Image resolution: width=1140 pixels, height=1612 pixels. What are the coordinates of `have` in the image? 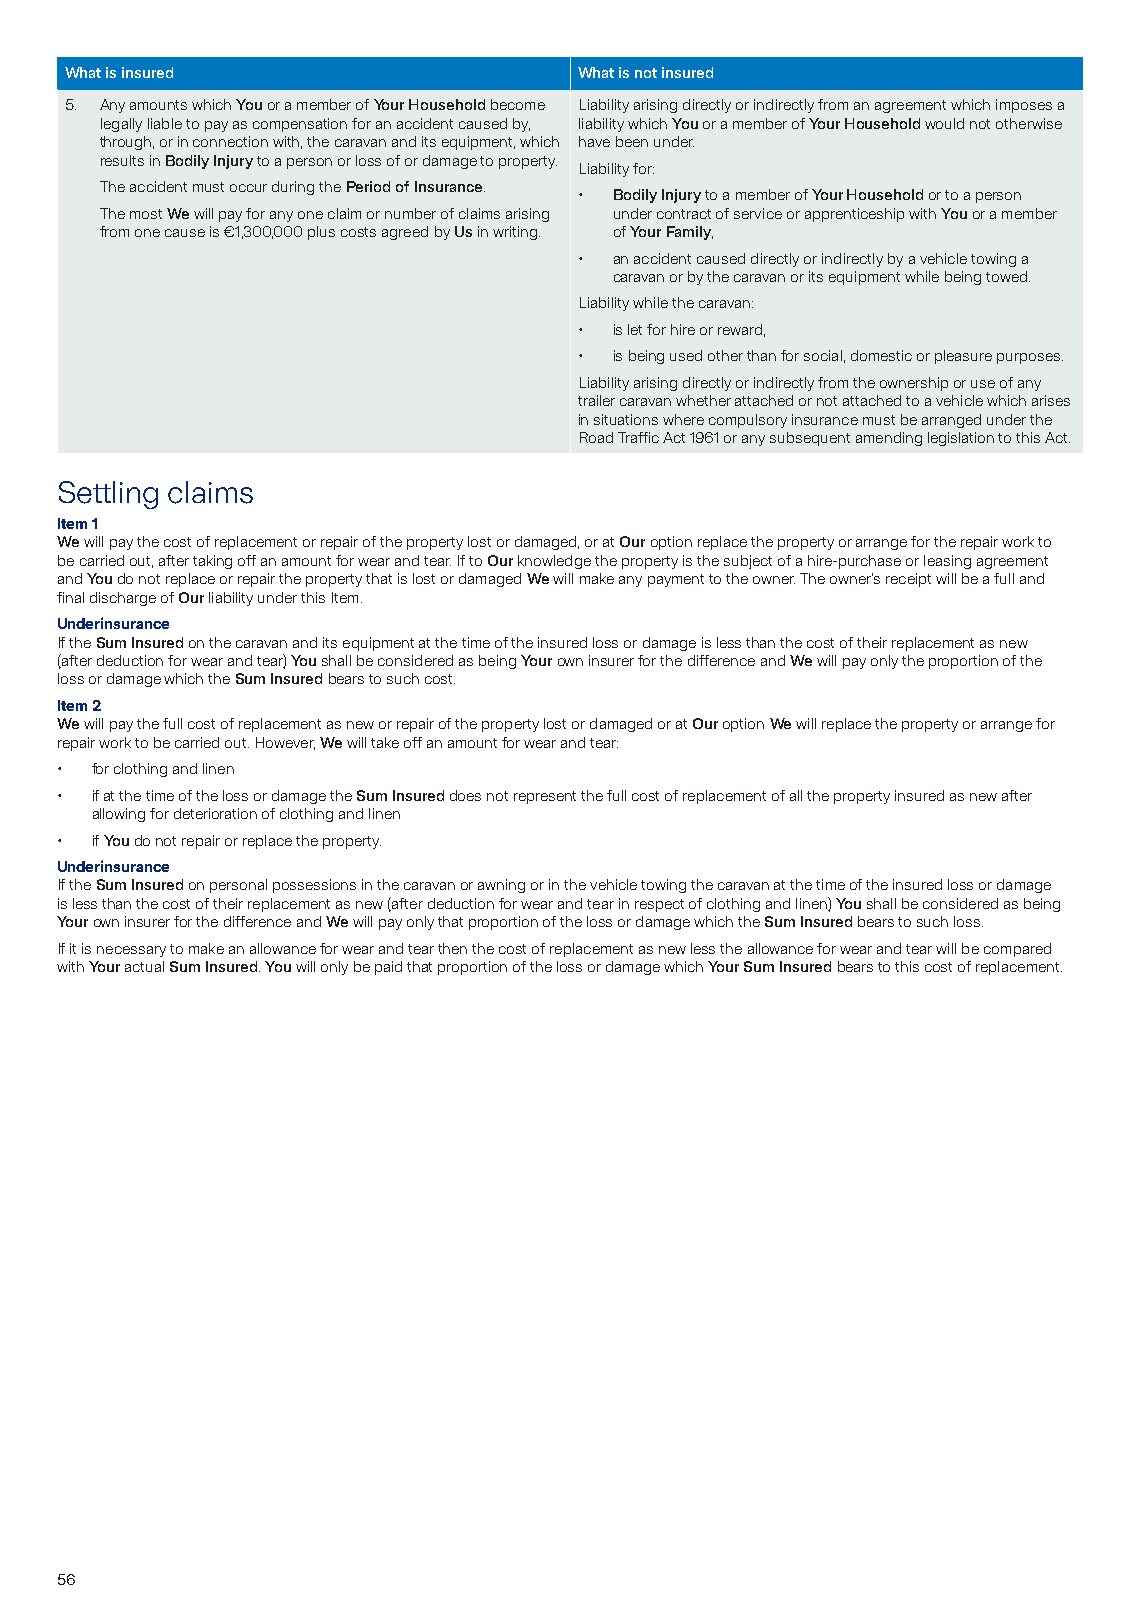 It's located at (594, 141).
